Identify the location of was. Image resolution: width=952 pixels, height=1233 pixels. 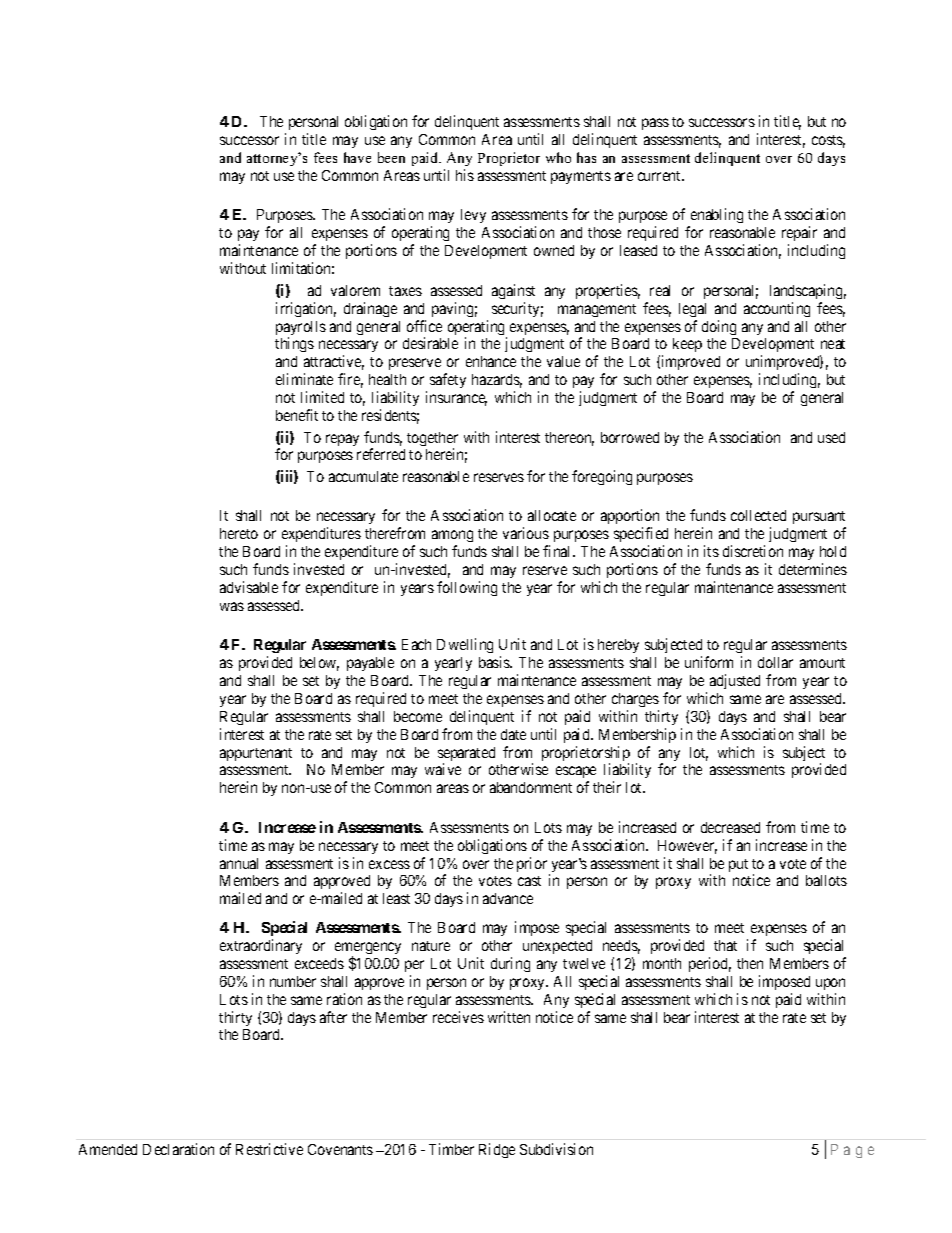
(232, 606).
